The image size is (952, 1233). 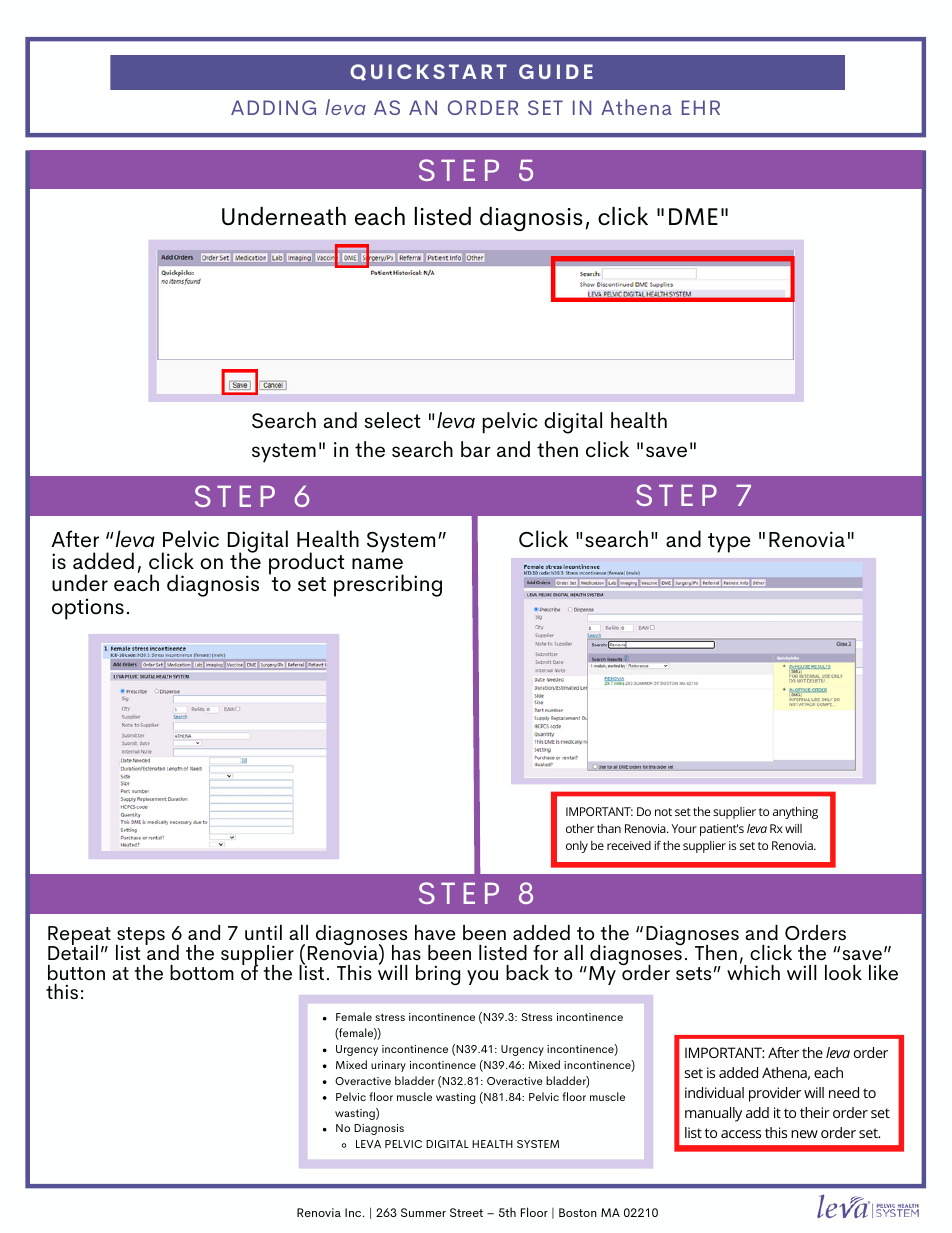 What do you see at coordinates (693, 216) in the screenshot?
I see `DME` at bounding box center [693, 216].
